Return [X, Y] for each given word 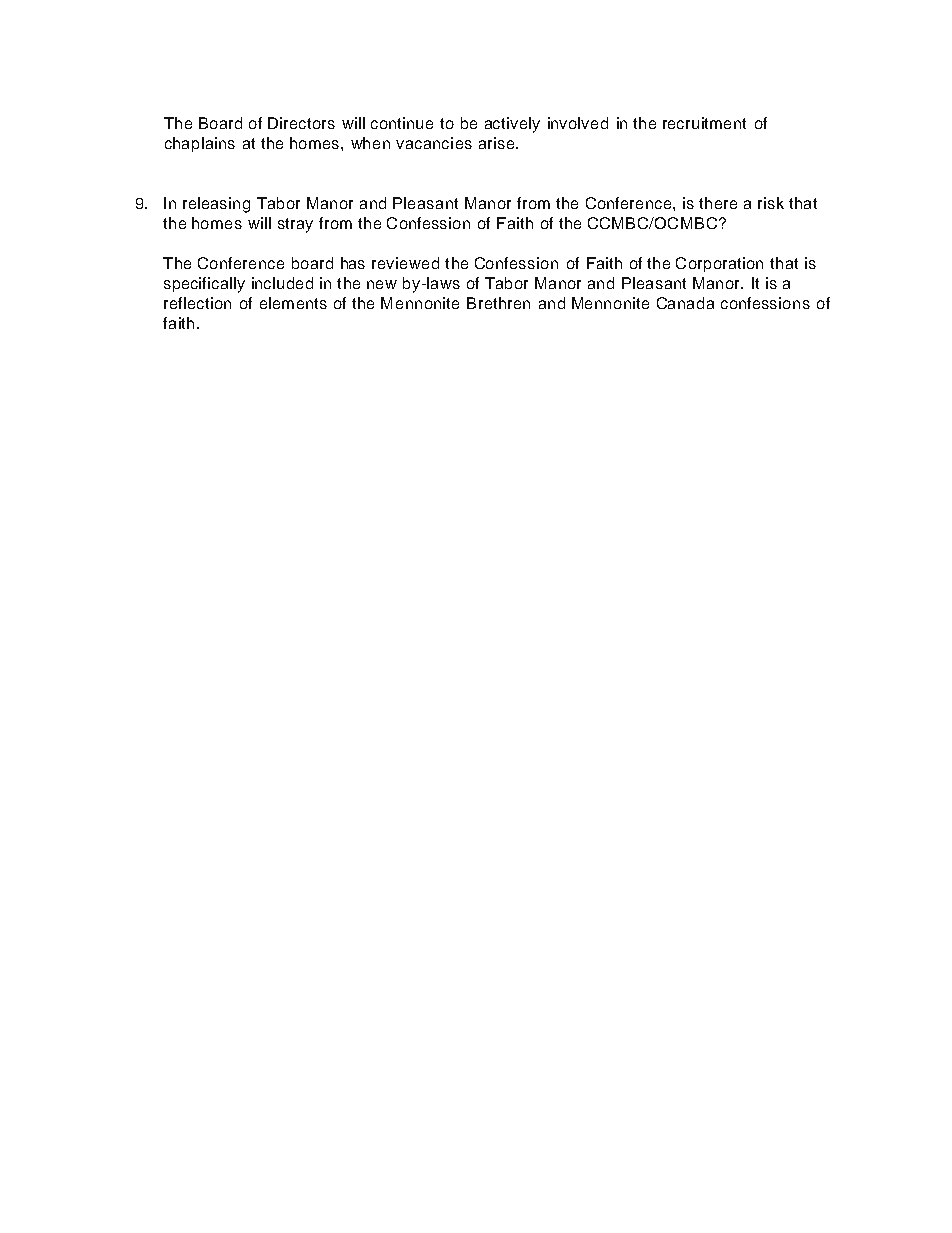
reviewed [405, 263]
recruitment [704, 123]
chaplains [200, 144]
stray [295, 225]
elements [293, 303]
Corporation [719, 264]
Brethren [498, 303]
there [718, 203]
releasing [216, 205]
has [353, 263]
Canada [685, 303]
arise [498, 143]
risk [771, 203]
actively [512, 125]
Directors [301, 123]
